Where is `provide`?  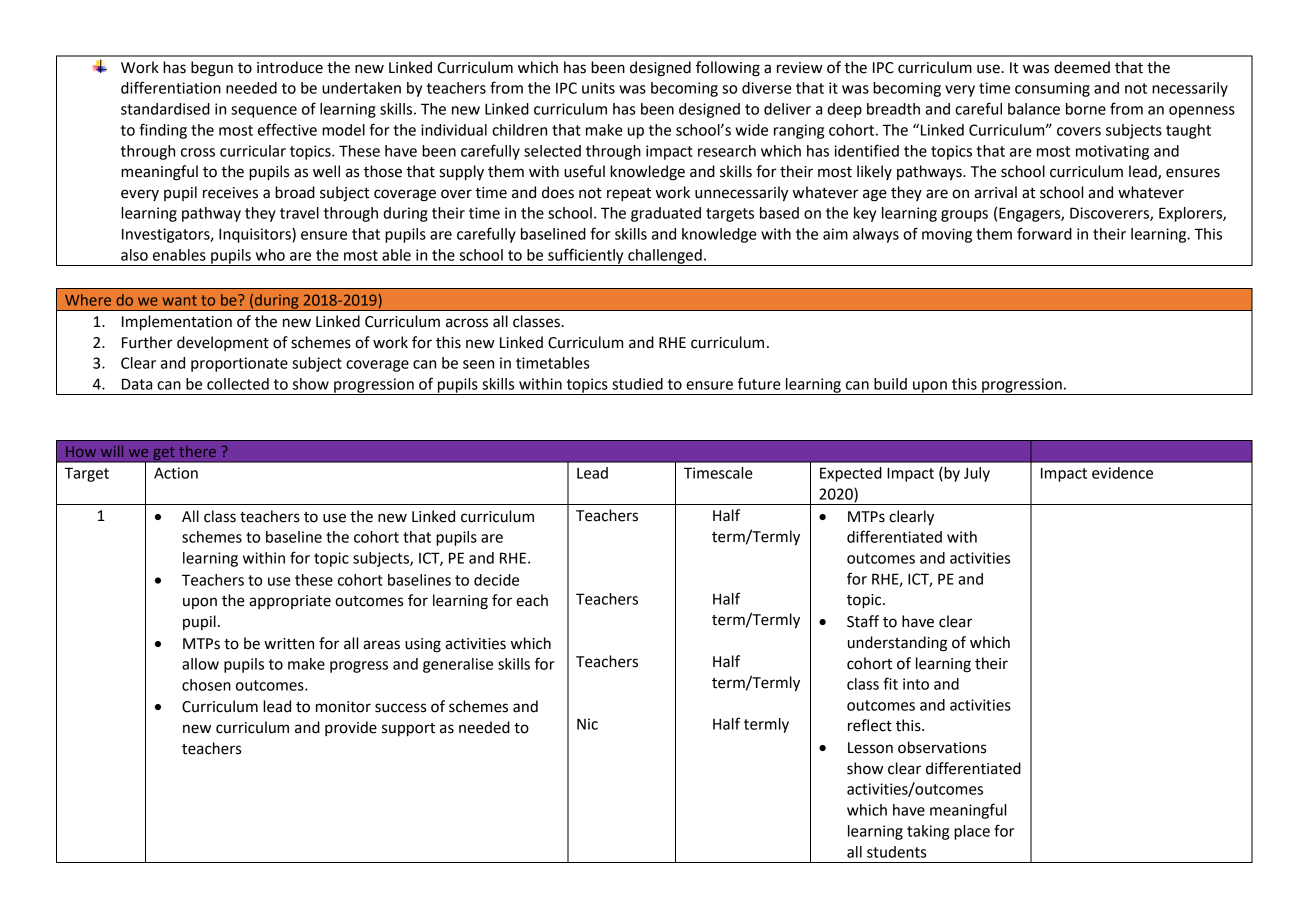 provide is located at coordinates (351, 728).
